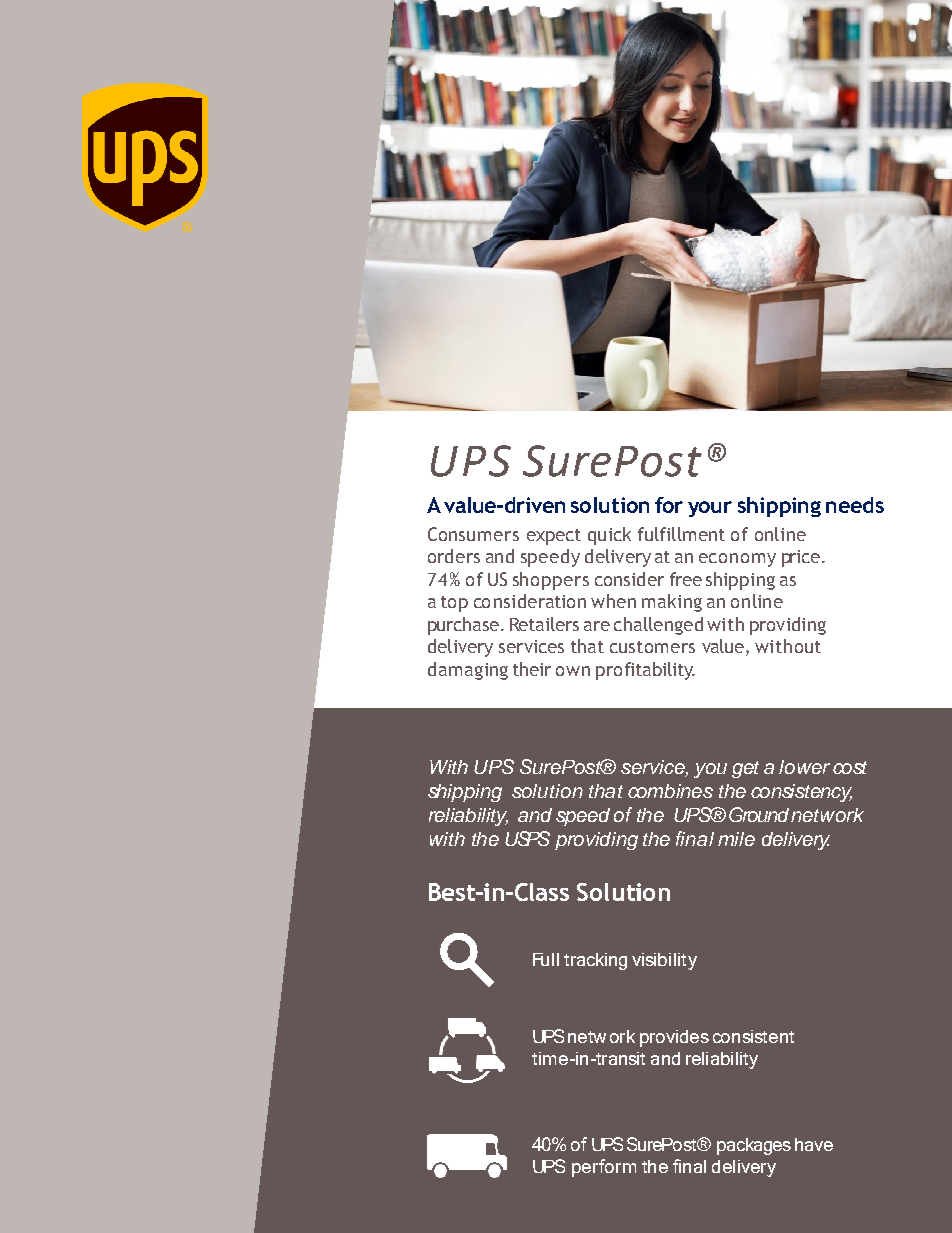 The image size is (952, 1233). I want to click on fulfillment, so click(681, 534).
